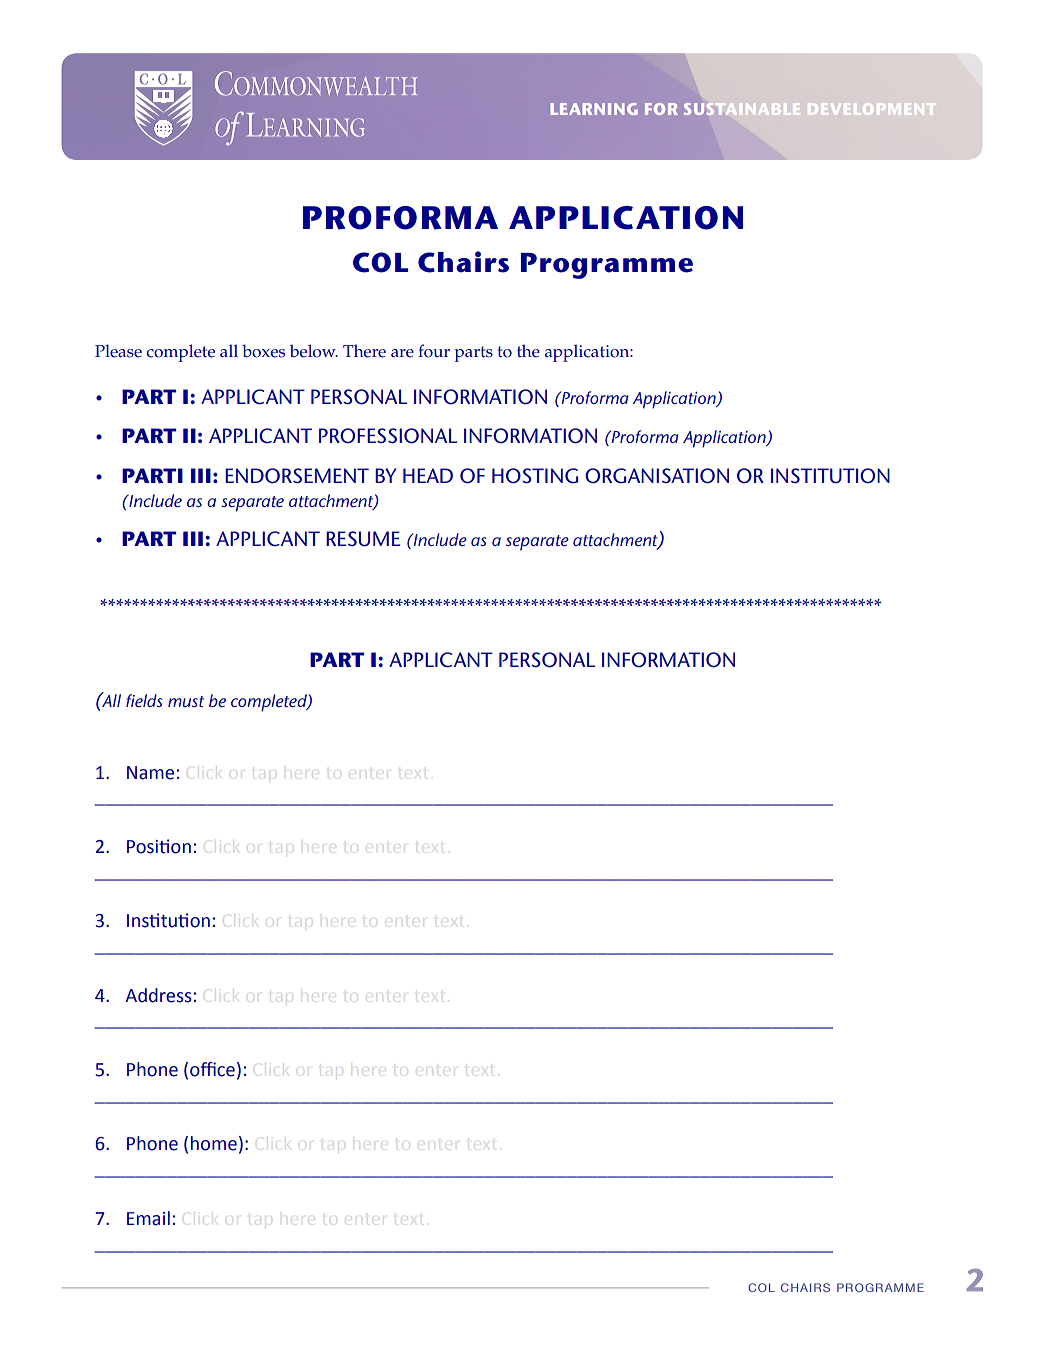  Describe the element at coordinates (118, 351) in the image. I see `Please` at that location.
